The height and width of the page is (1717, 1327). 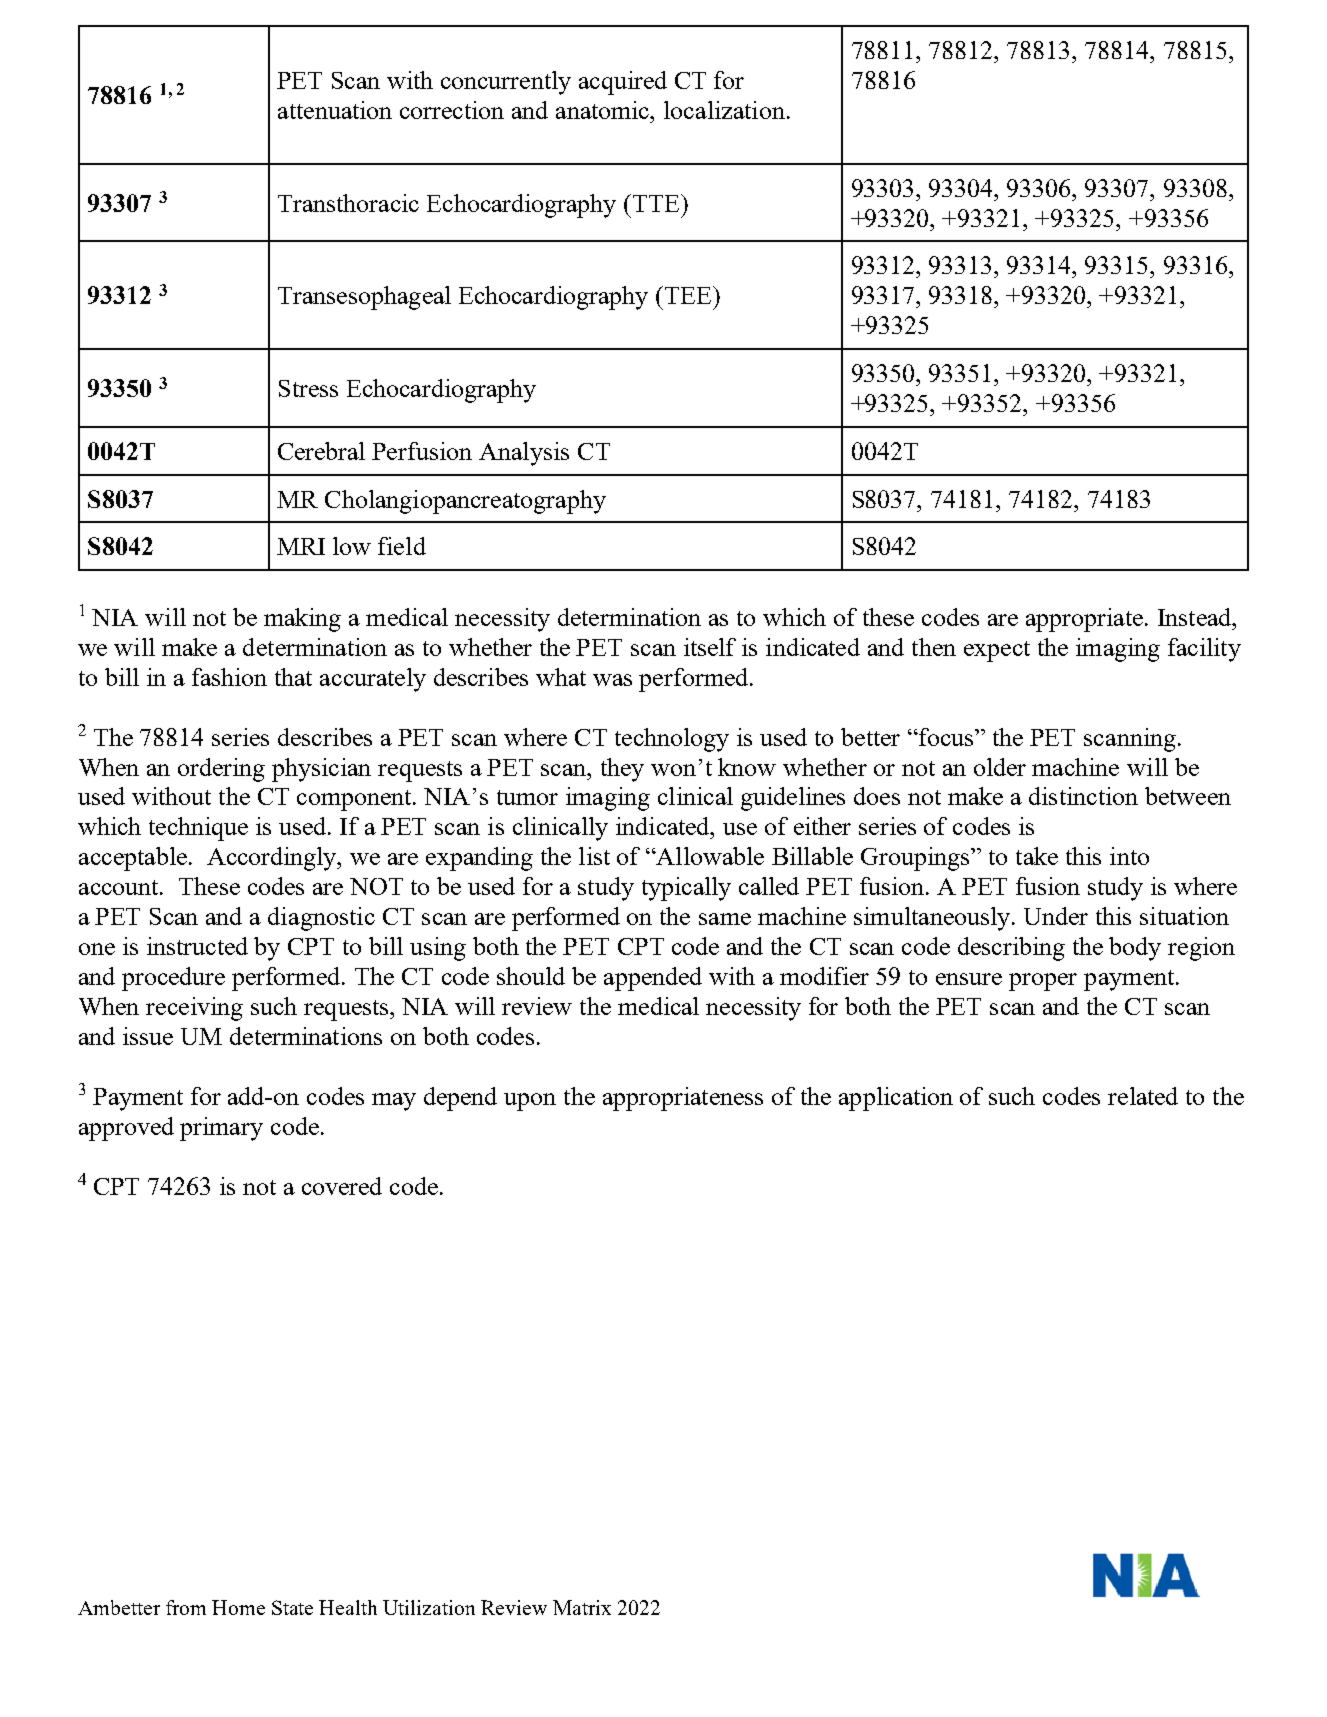 I want to click on related, so click(x=1143, y=1096).
